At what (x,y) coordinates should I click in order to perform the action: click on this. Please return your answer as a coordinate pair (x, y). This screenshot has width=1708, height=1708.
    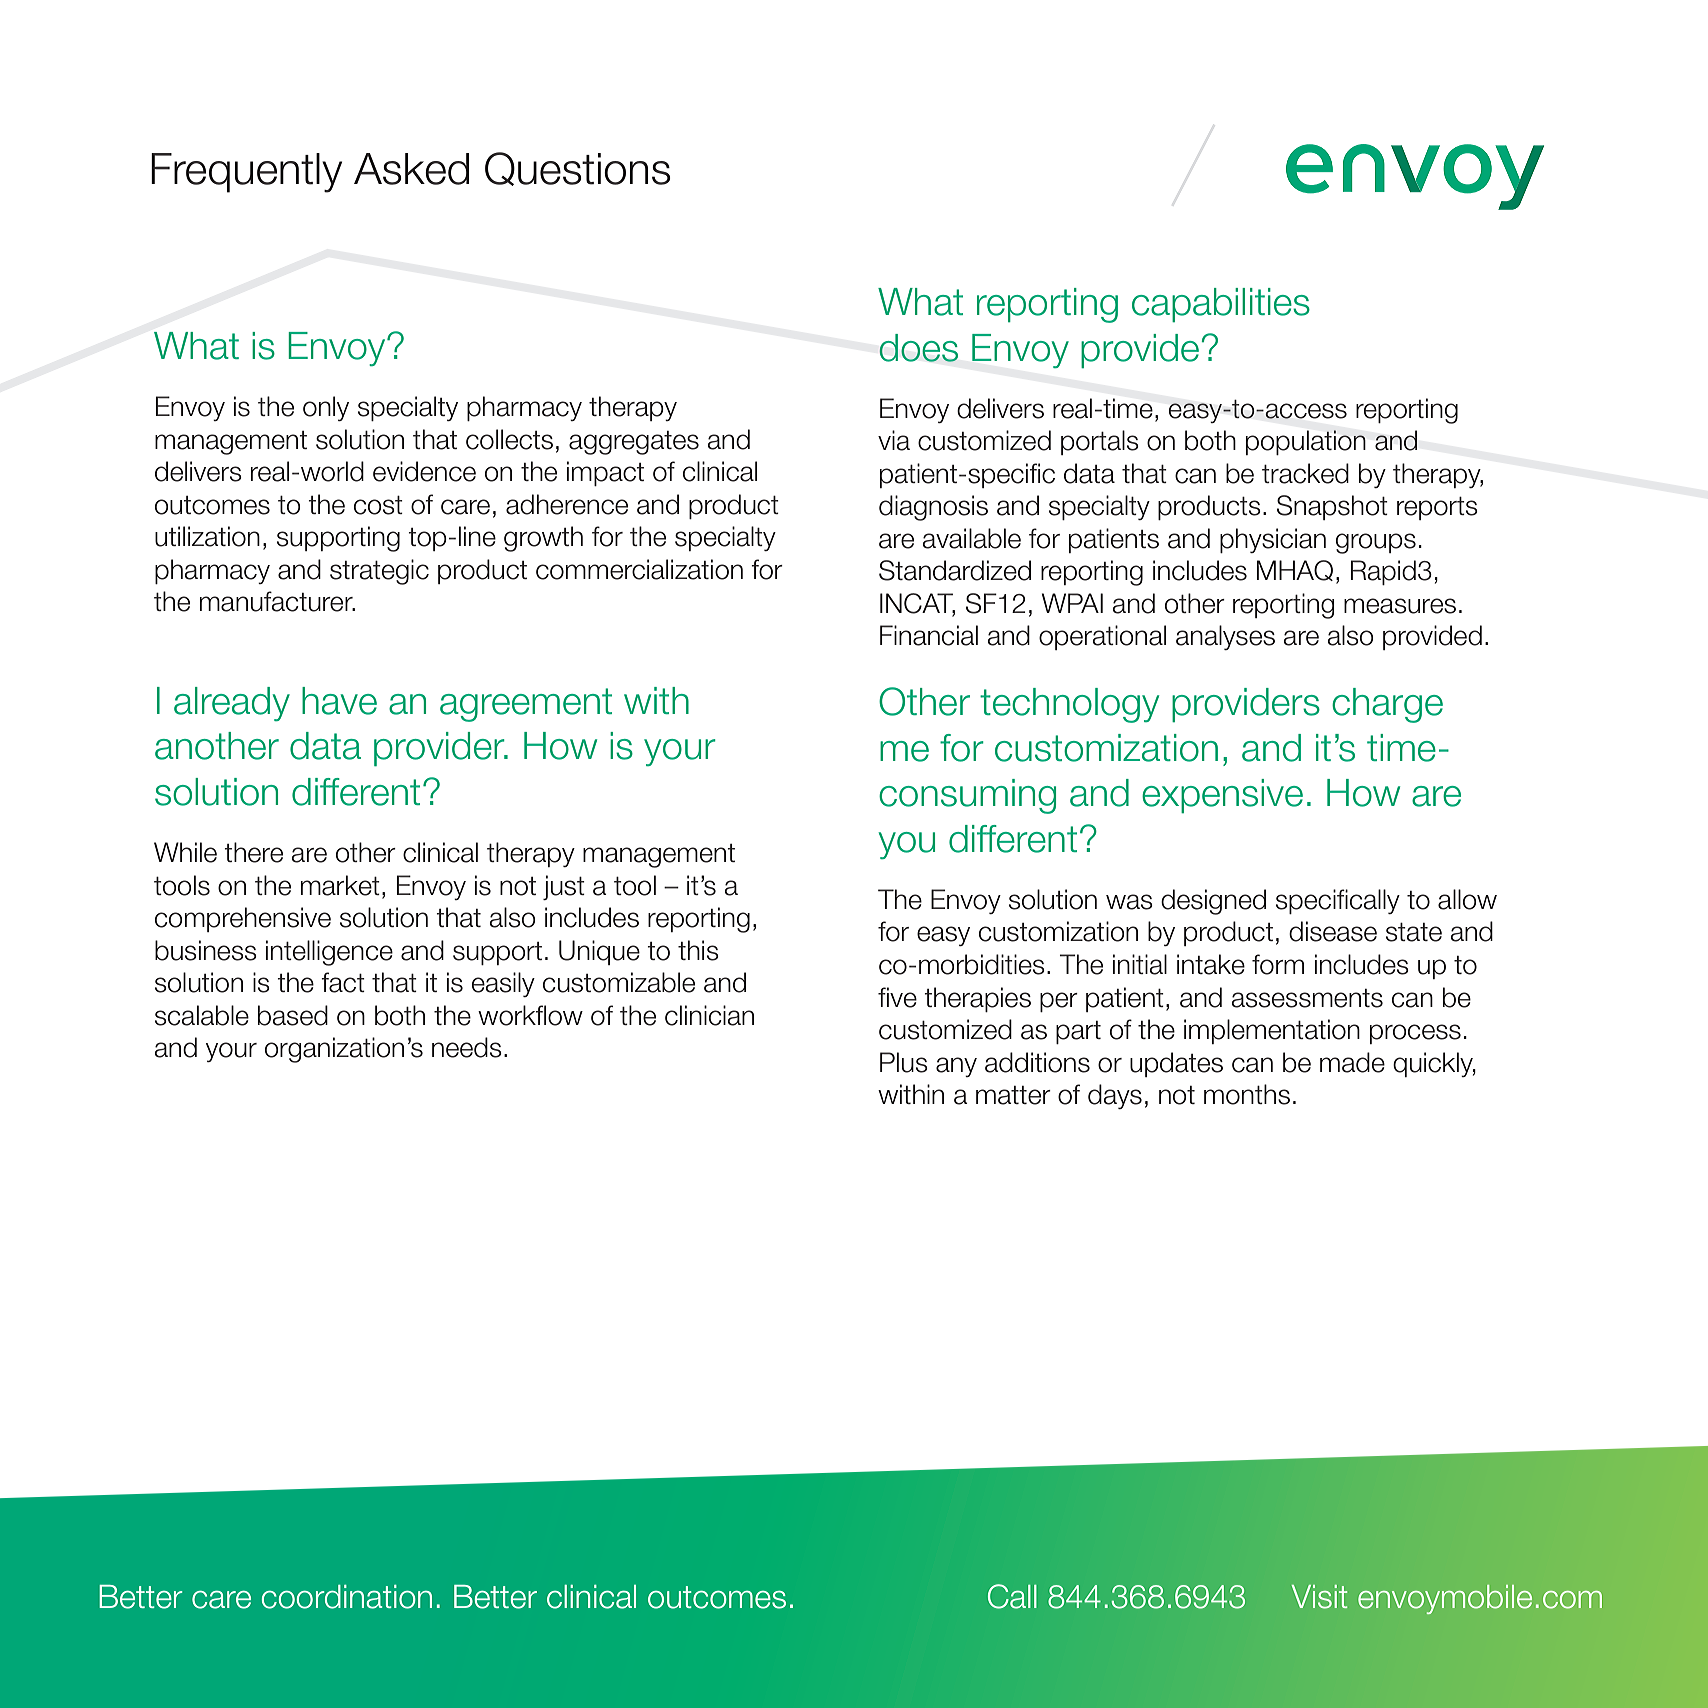
    Looking at the image, I should click on (698, 950).
